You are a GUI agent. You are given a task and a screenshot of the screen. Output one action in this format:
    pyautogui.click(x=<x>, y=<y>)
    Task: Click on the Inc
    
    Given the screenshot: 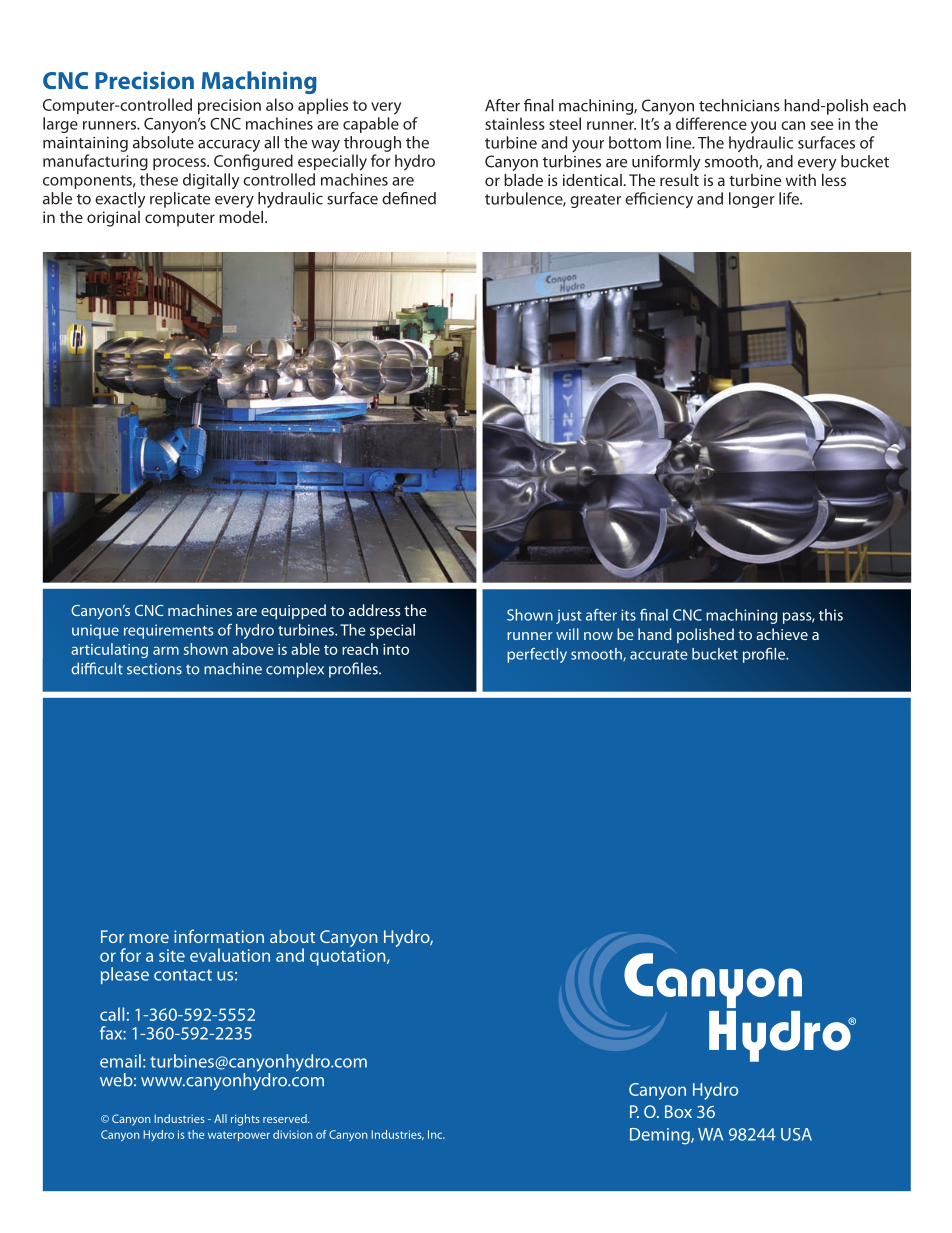 What is the action you would take?
    pyautogui.click(x=436, y=1134)
